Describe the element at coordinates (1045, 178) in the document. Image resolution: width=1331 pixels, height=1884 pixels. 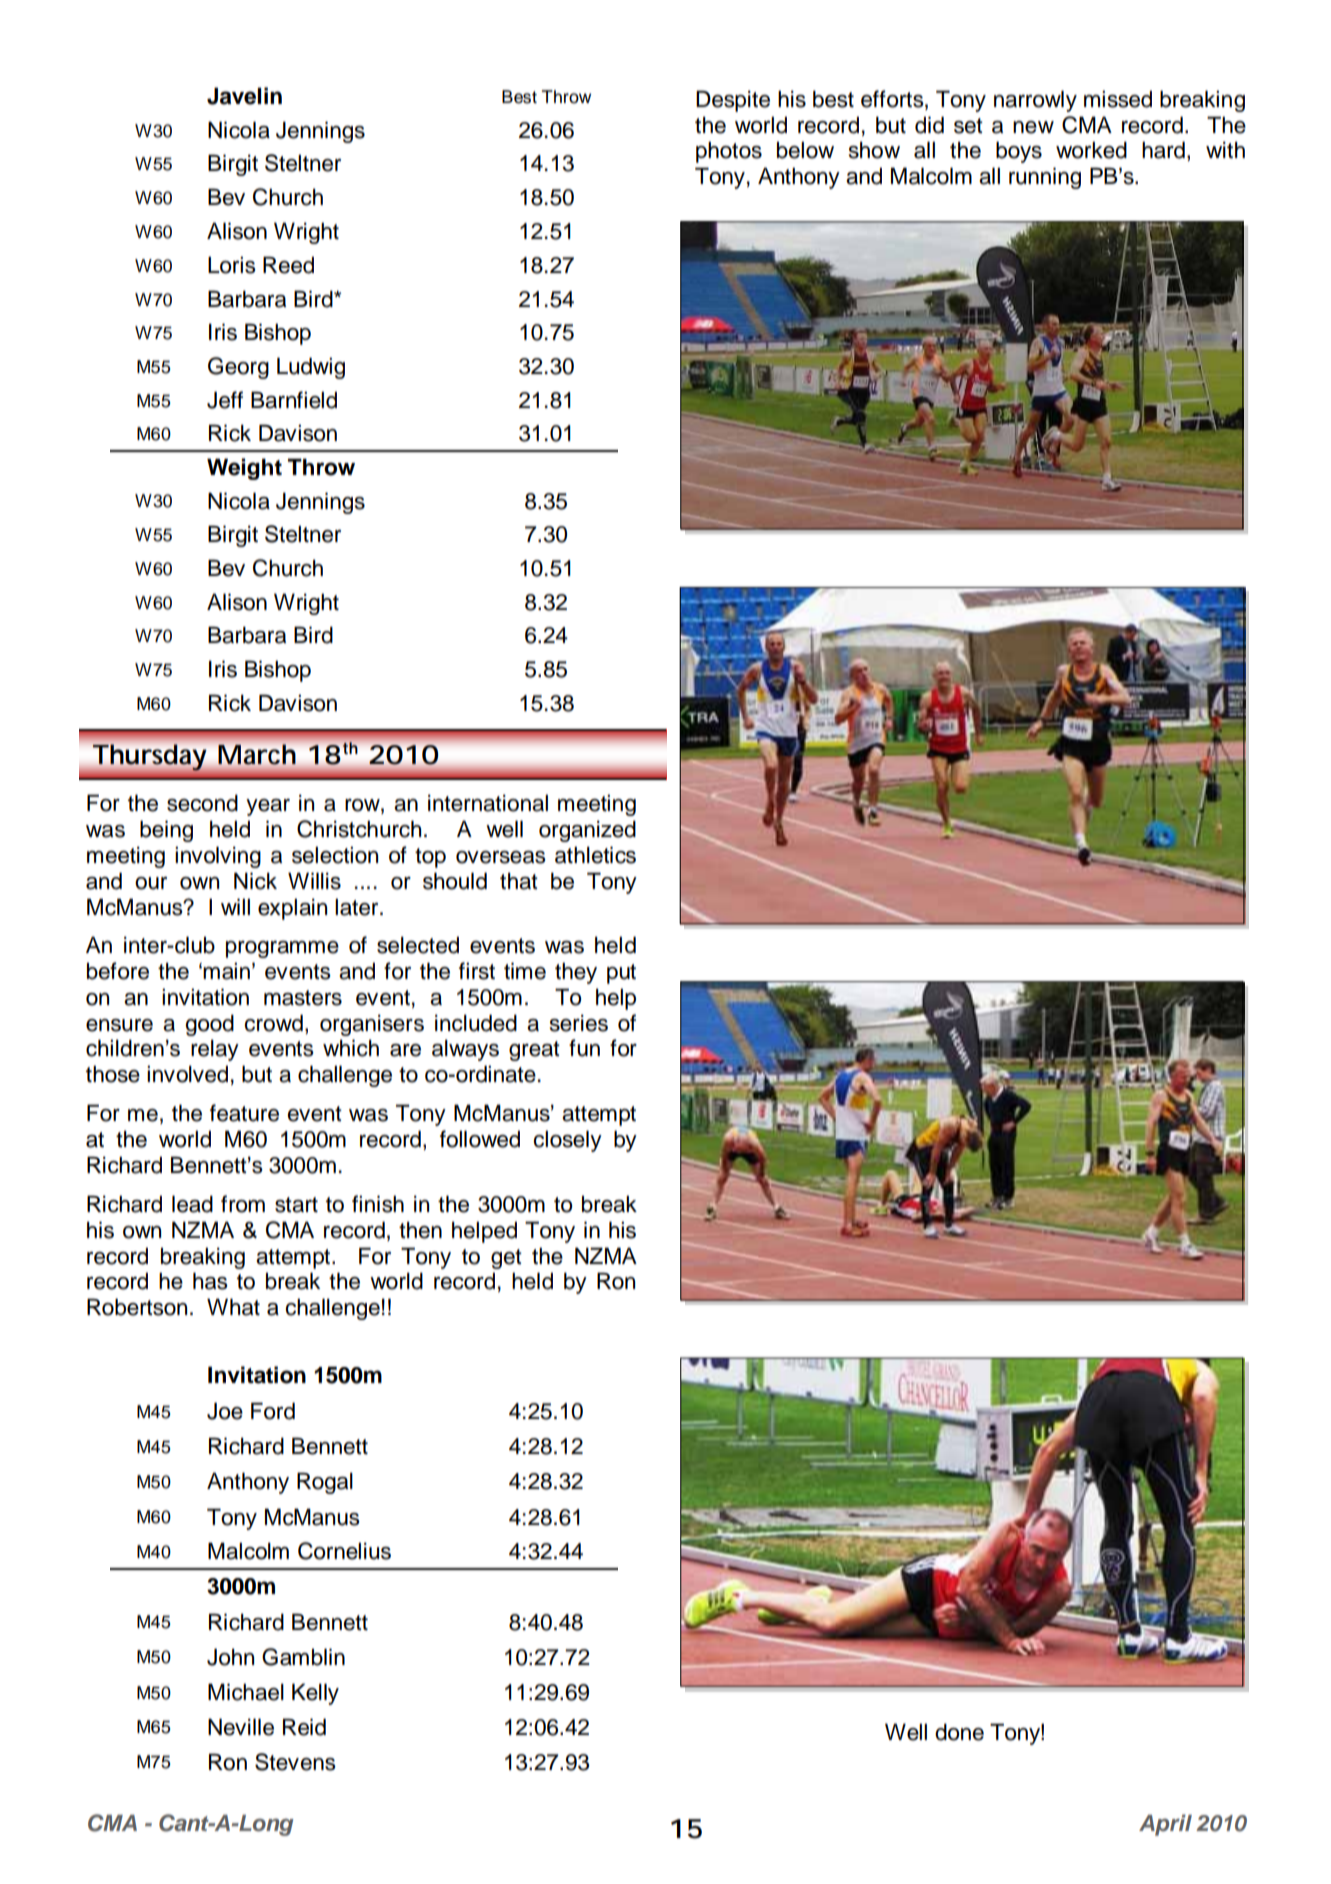
I see `running` at that location.
